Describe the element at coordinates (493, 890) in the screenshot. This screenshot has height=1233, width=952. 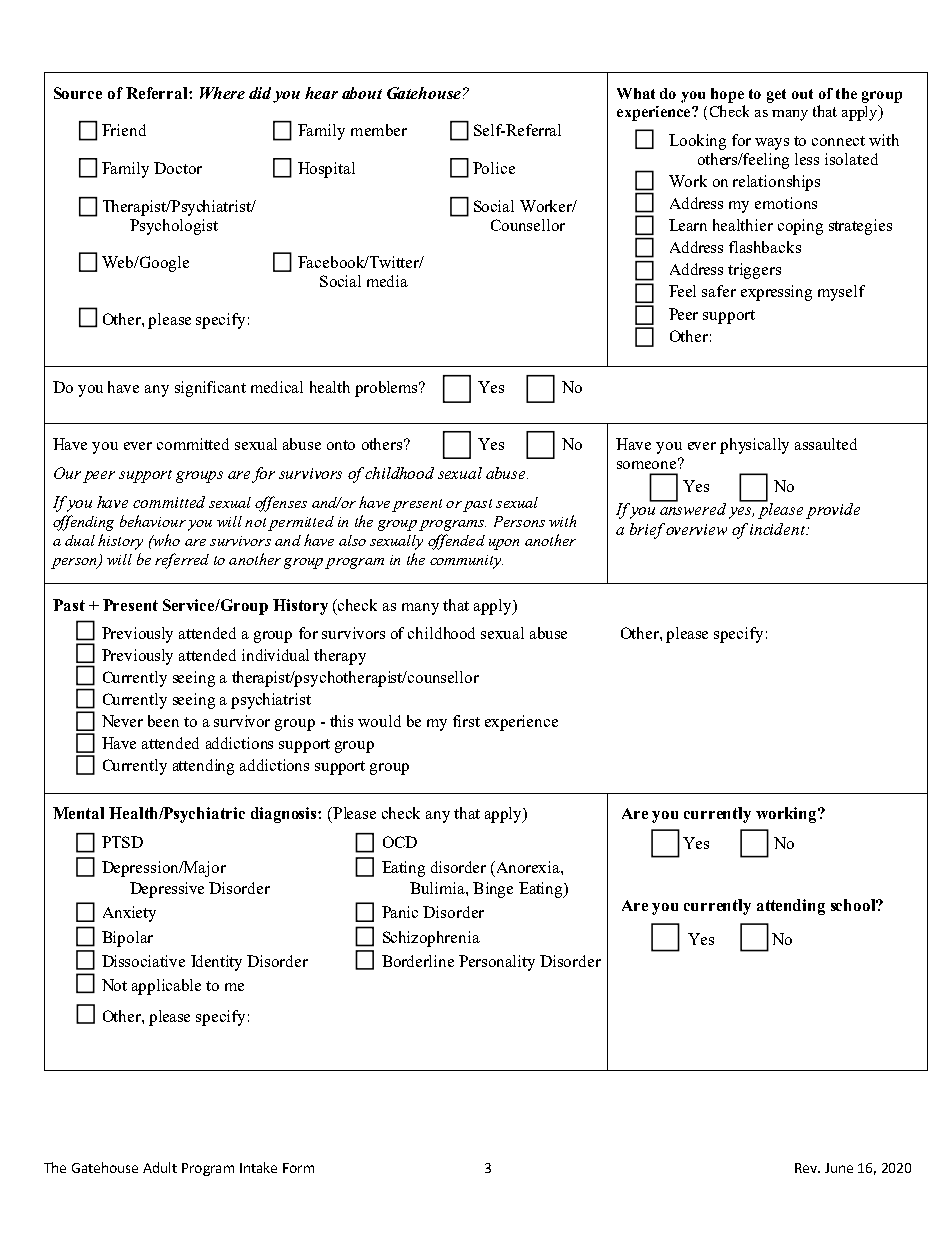
I see `Binge` at that location.
